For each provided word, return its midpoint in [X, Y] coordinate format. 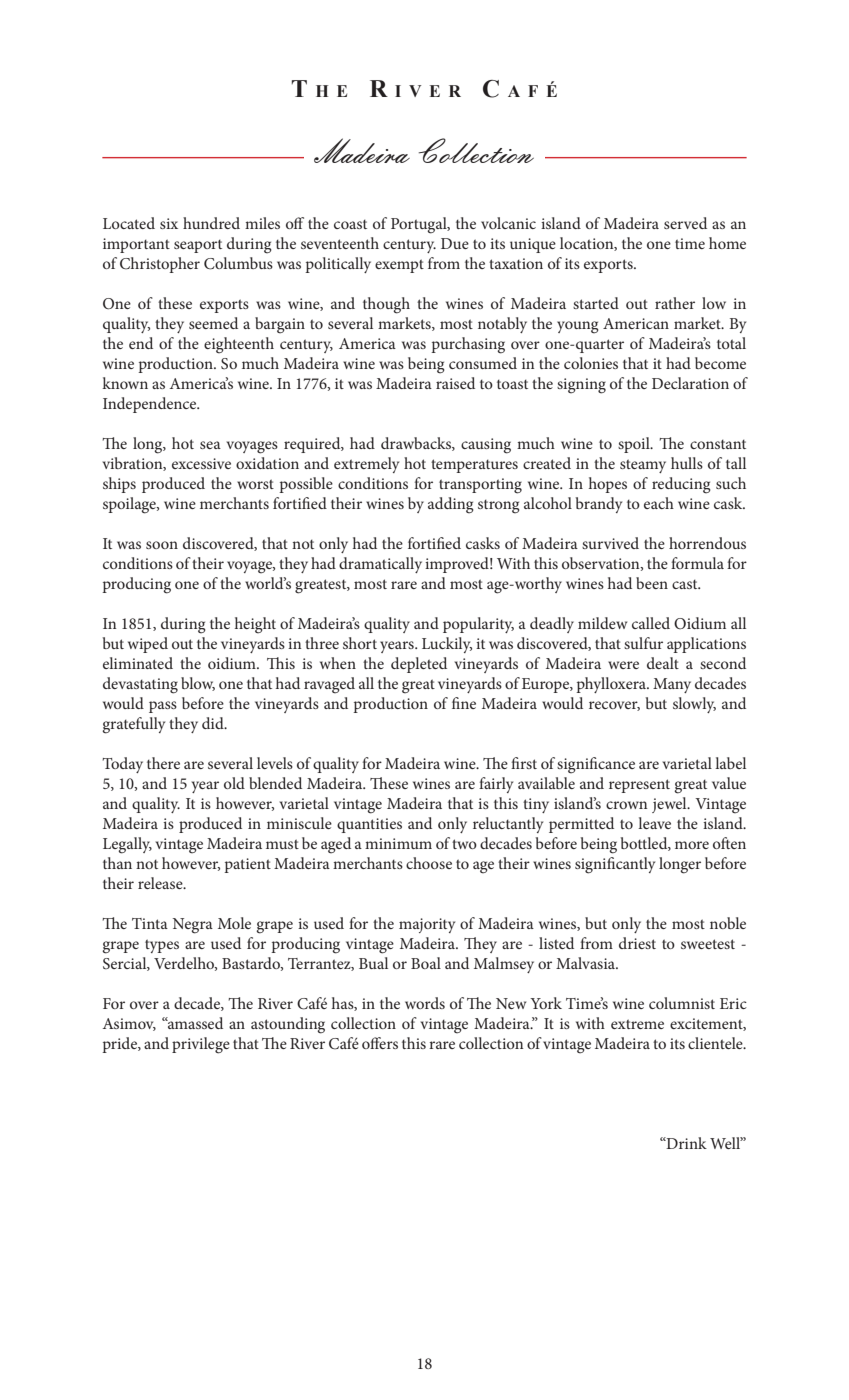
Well [726, 1143]
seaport [198, 246]
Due [455, 243]
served [685, 223]
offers [380, 1043]
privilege [201, 1045]
